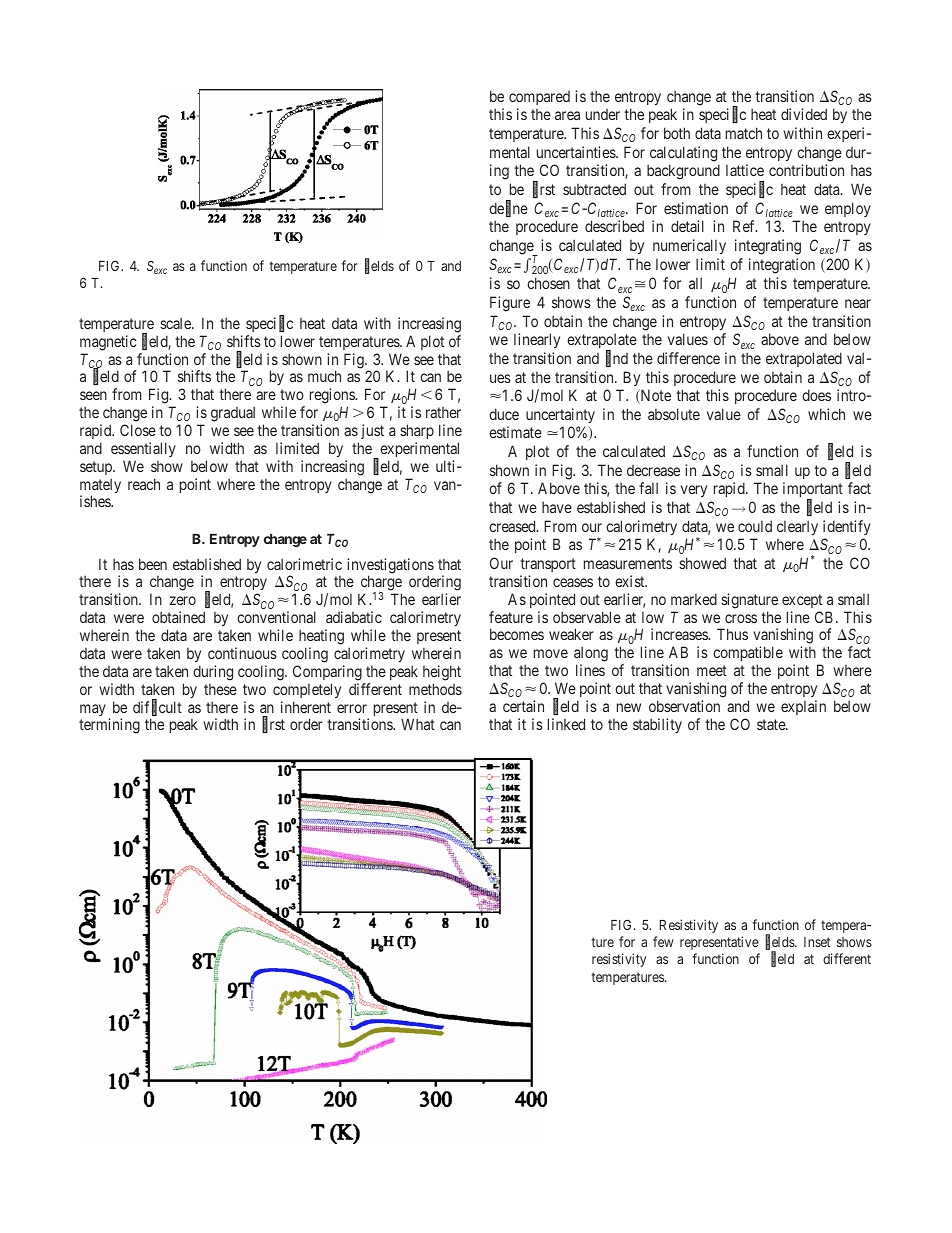 The width and height of the image is (952, 1233). What do you see at coordinates (744, 133) in the image?
I see `match` at bounding box center [744, 133].
